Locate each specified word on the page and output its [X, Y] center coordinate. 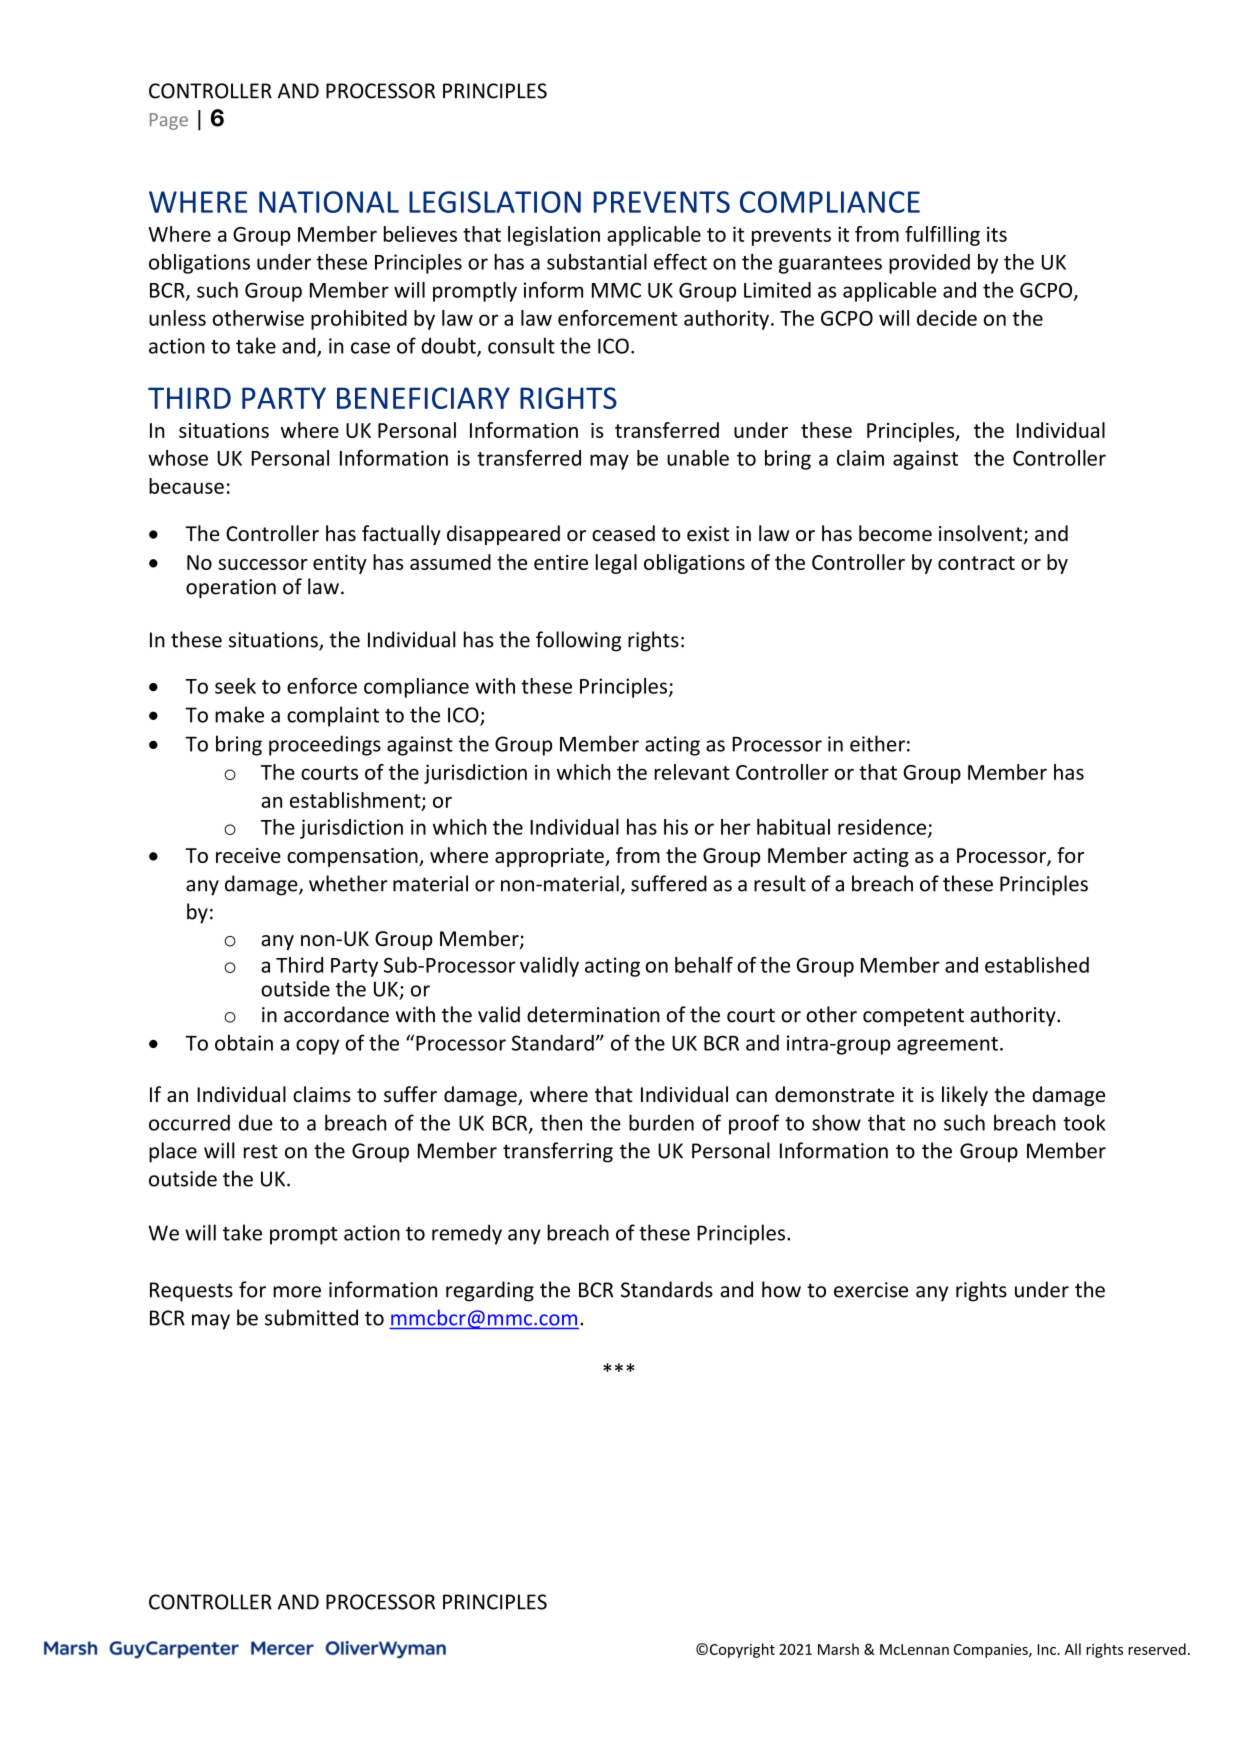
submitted [311, 1317]
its [997, 234]
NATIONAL [329, 202]
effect [680, 261]
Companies [992, 1651]
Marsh [838, 1649]
